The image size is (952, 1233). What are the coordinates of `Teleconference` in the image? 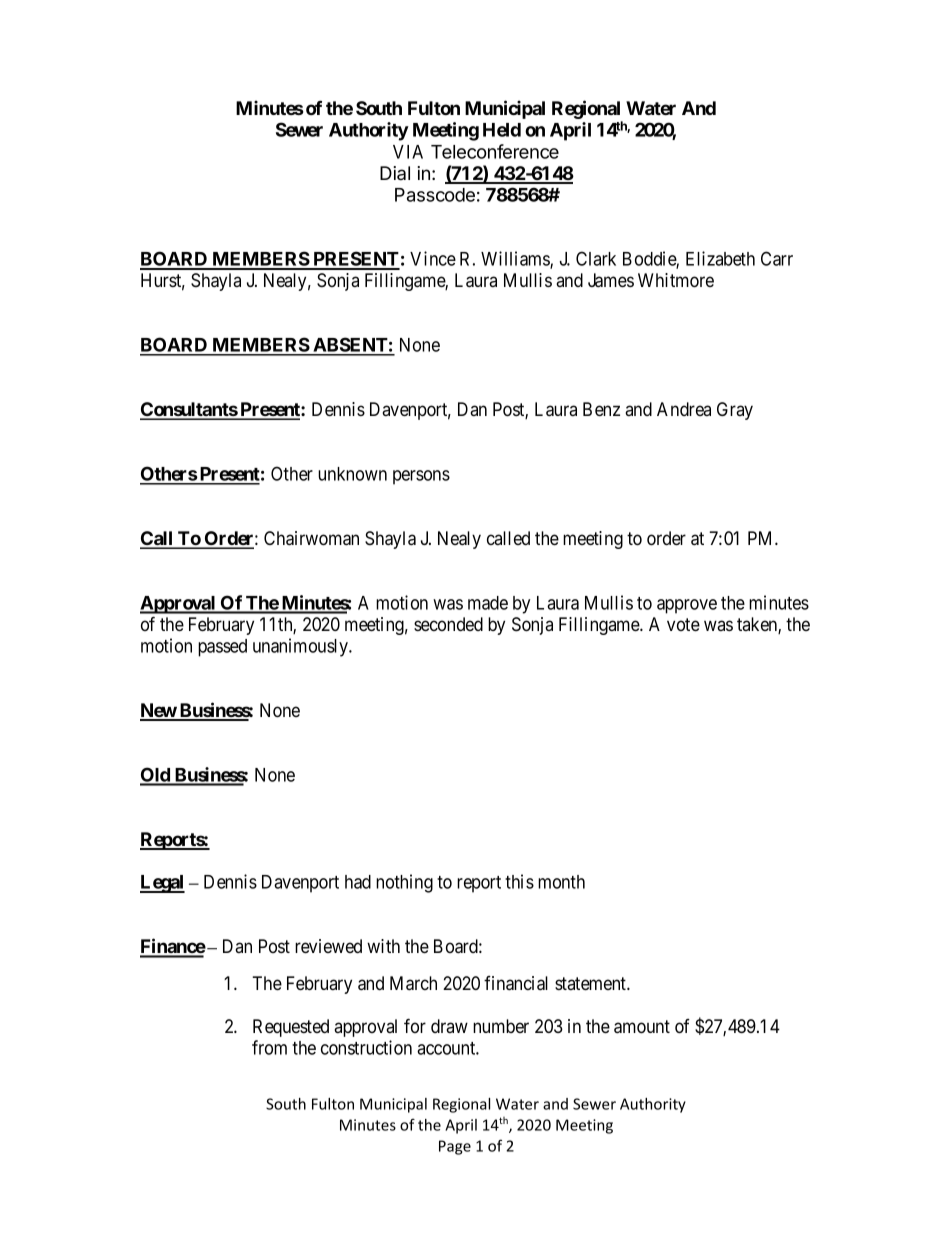 It's located at (495, 151).
